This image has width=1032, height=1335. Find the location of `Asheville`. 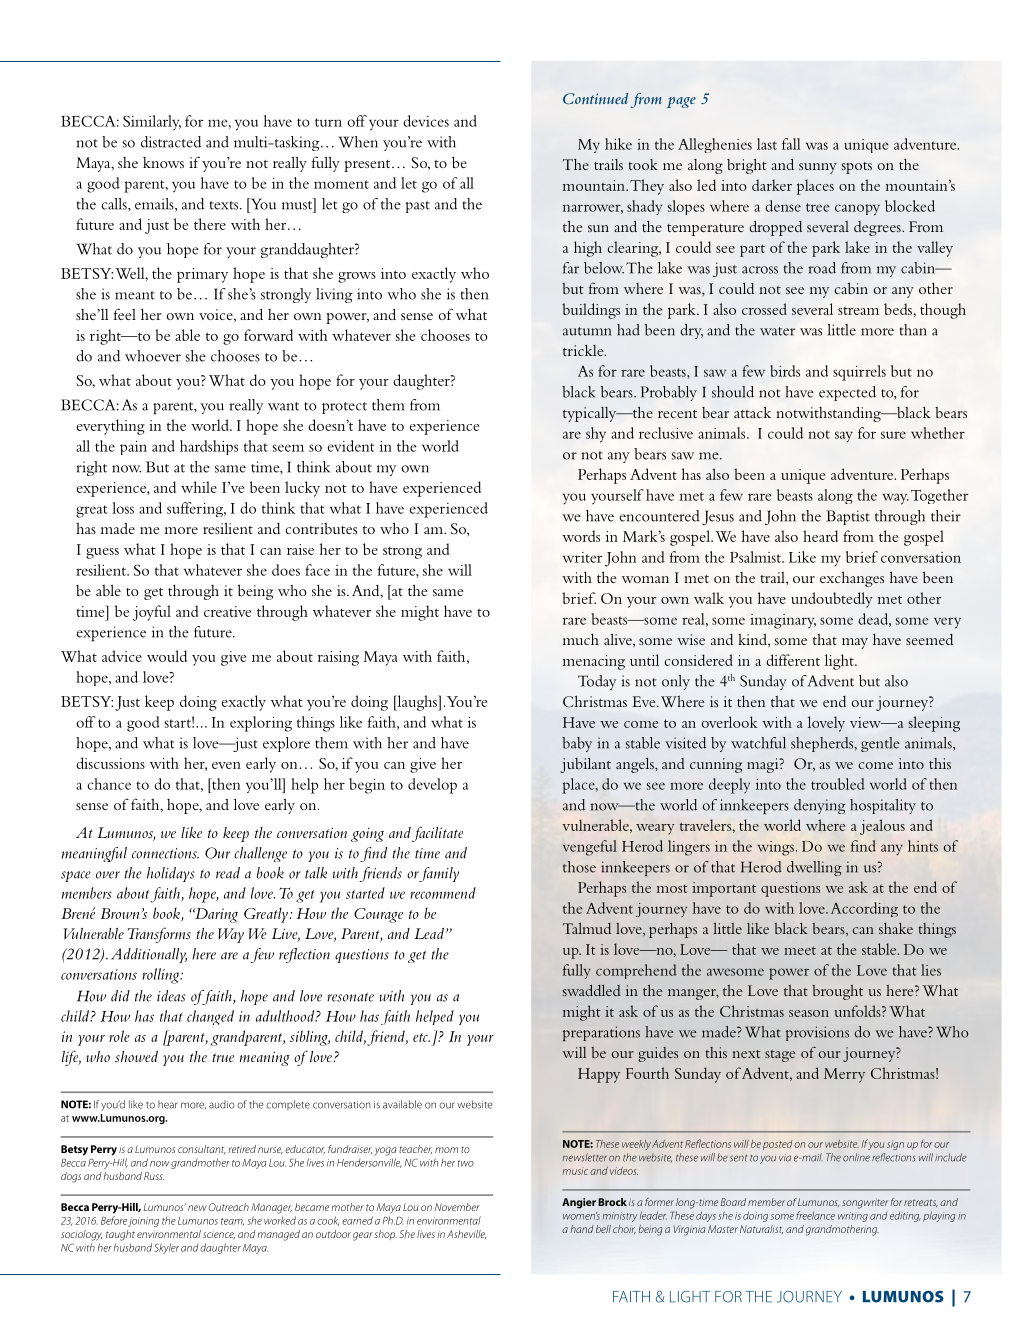

Asheville is located at coordinates (466, 1234).
